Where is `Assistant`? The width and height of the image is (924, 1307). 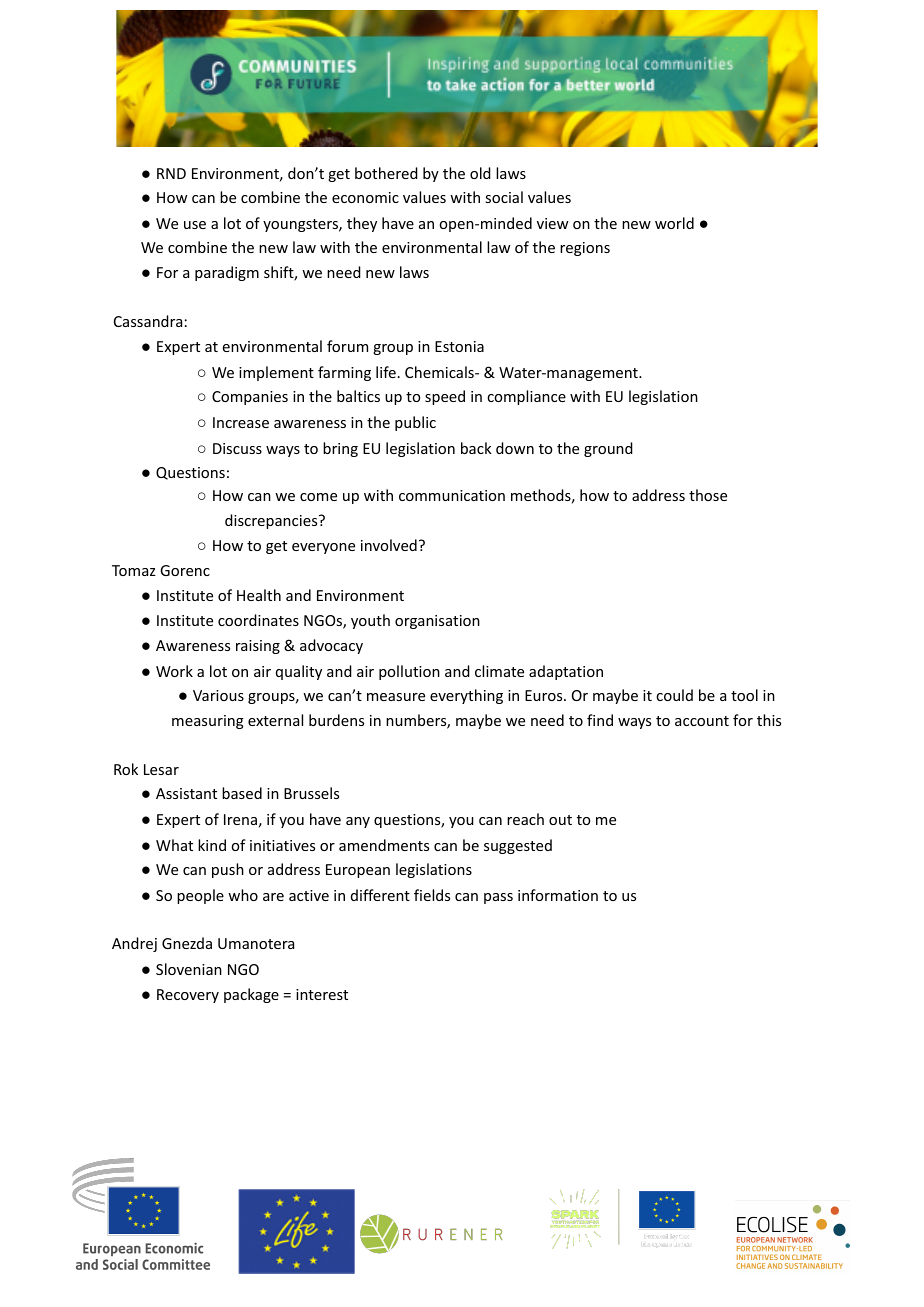
Assistant is located at coordinates (186, 793).
